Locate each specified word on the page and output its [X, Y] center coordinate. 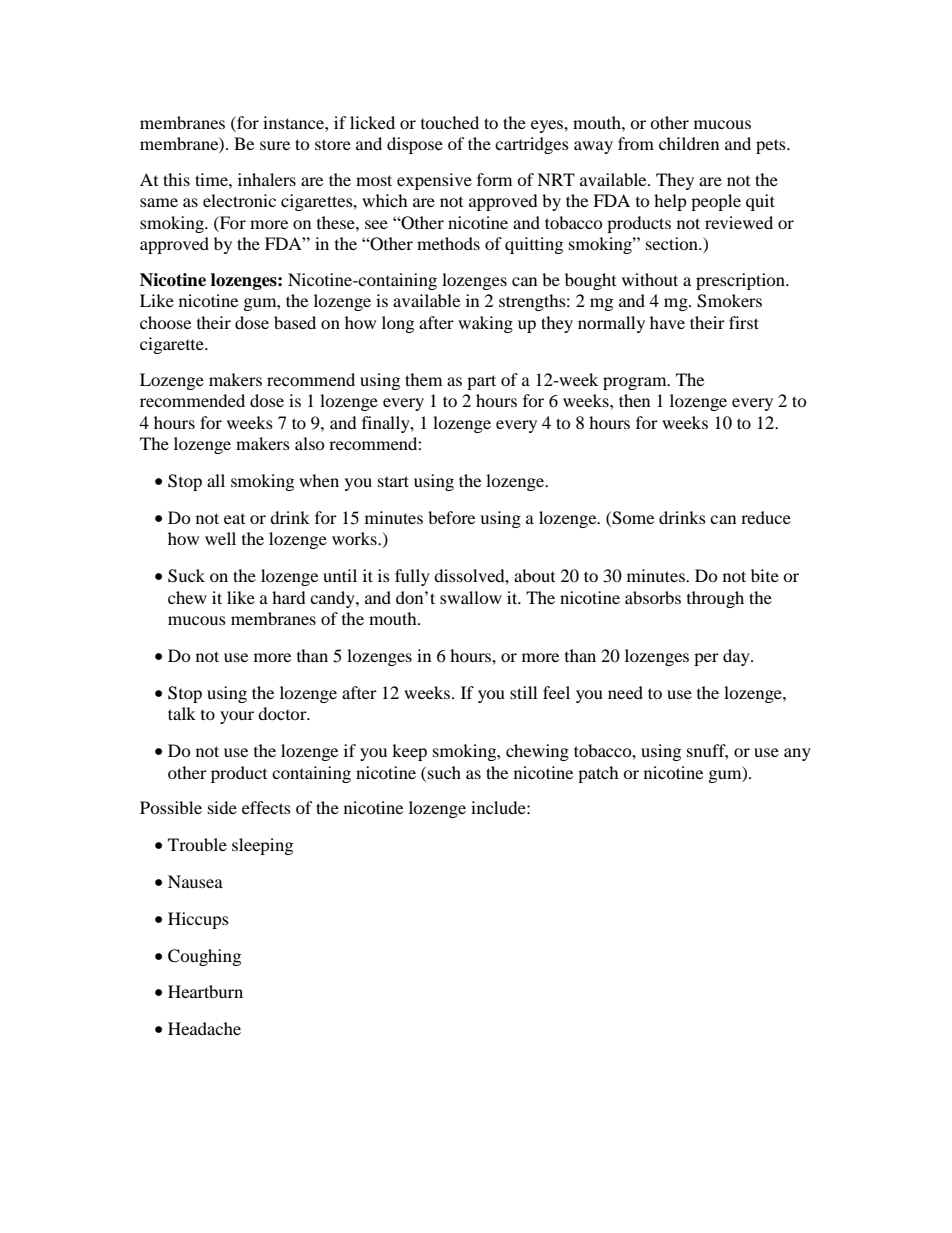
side [222, 807]
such [444, 772]
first [744, 322]
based [295, 322]
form [494, 179]
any [797, 754]
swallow [471, 597]
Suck [186, 576]
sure [275, 145]
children [689, 143]
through [715, 599]
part [481, 382]
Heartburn [205, 991]
